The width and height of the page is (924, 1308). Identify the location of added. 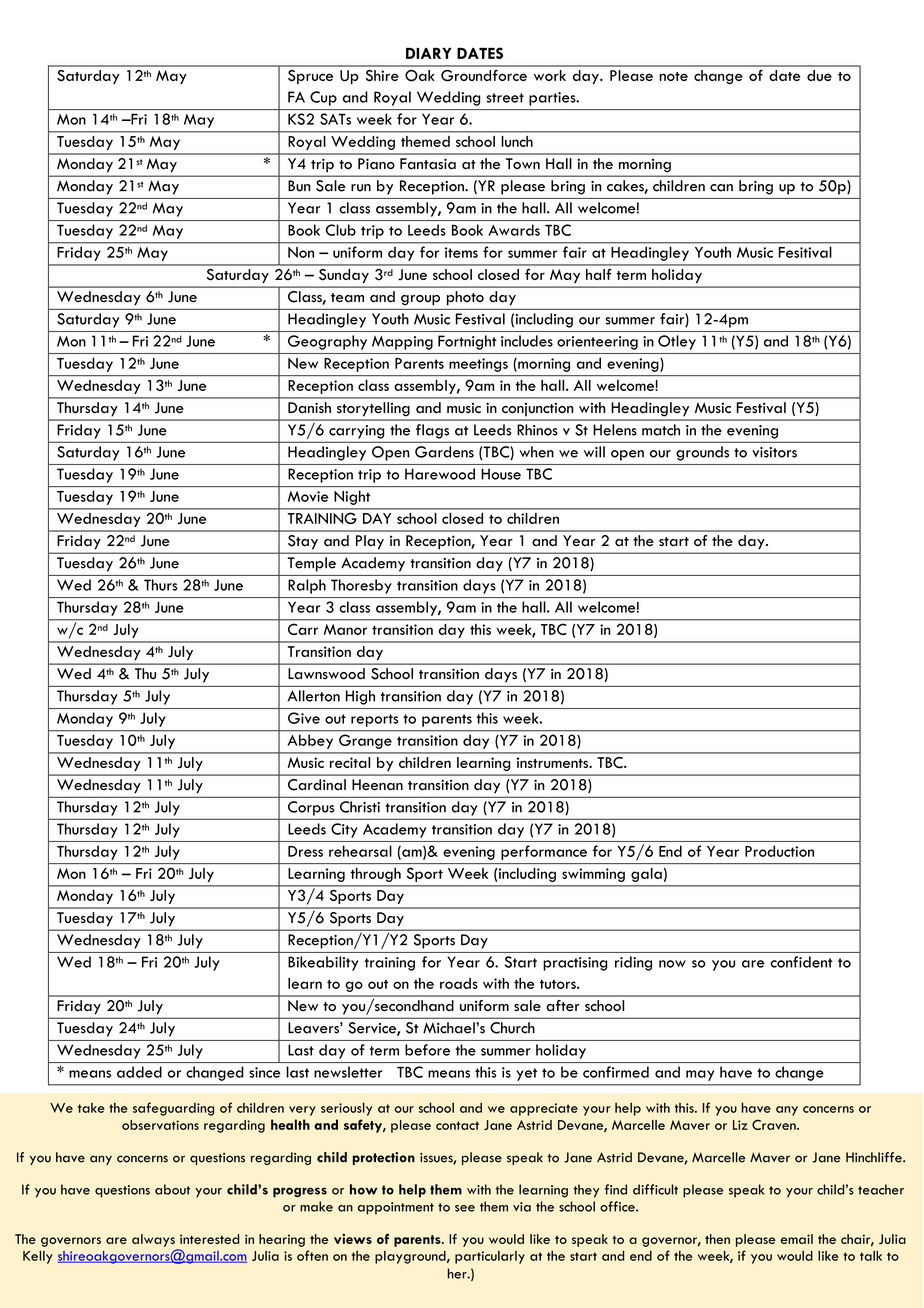
(139, 1072).
